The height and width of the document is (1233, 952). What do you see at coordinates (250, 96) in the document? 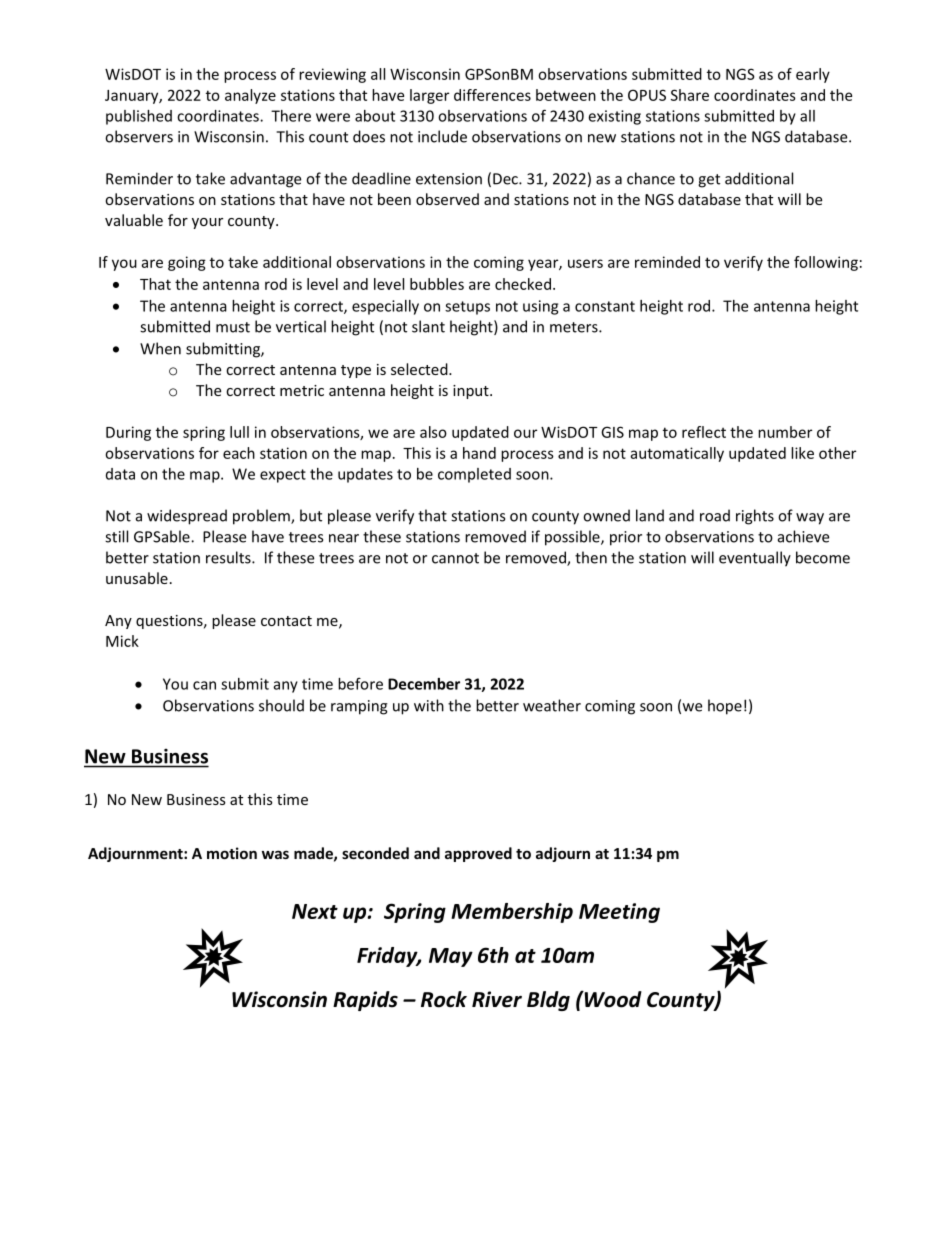
I see `analyze` at bounding box center [250, 96].
